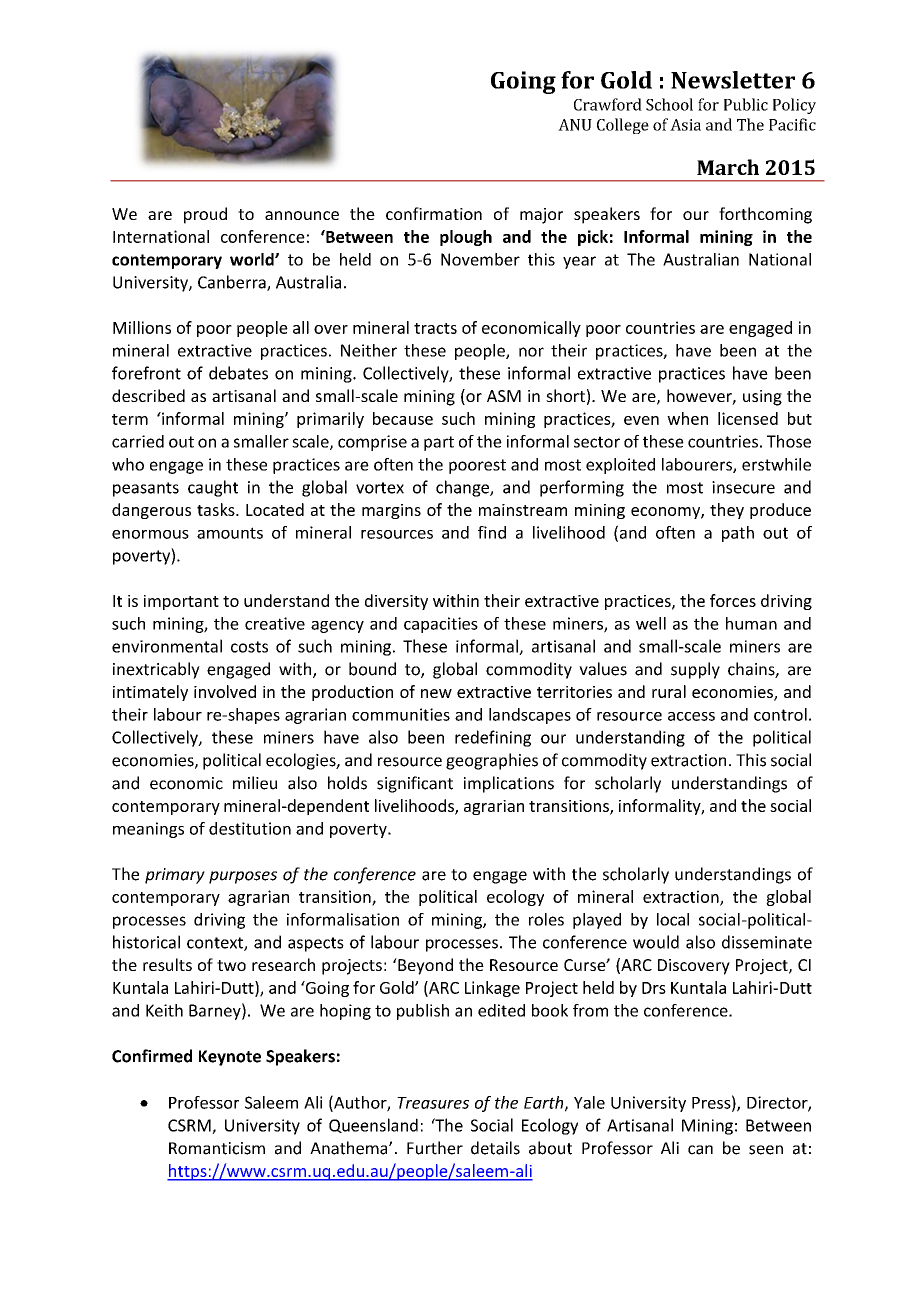  I want to click on seen, so click(766, 1150).
